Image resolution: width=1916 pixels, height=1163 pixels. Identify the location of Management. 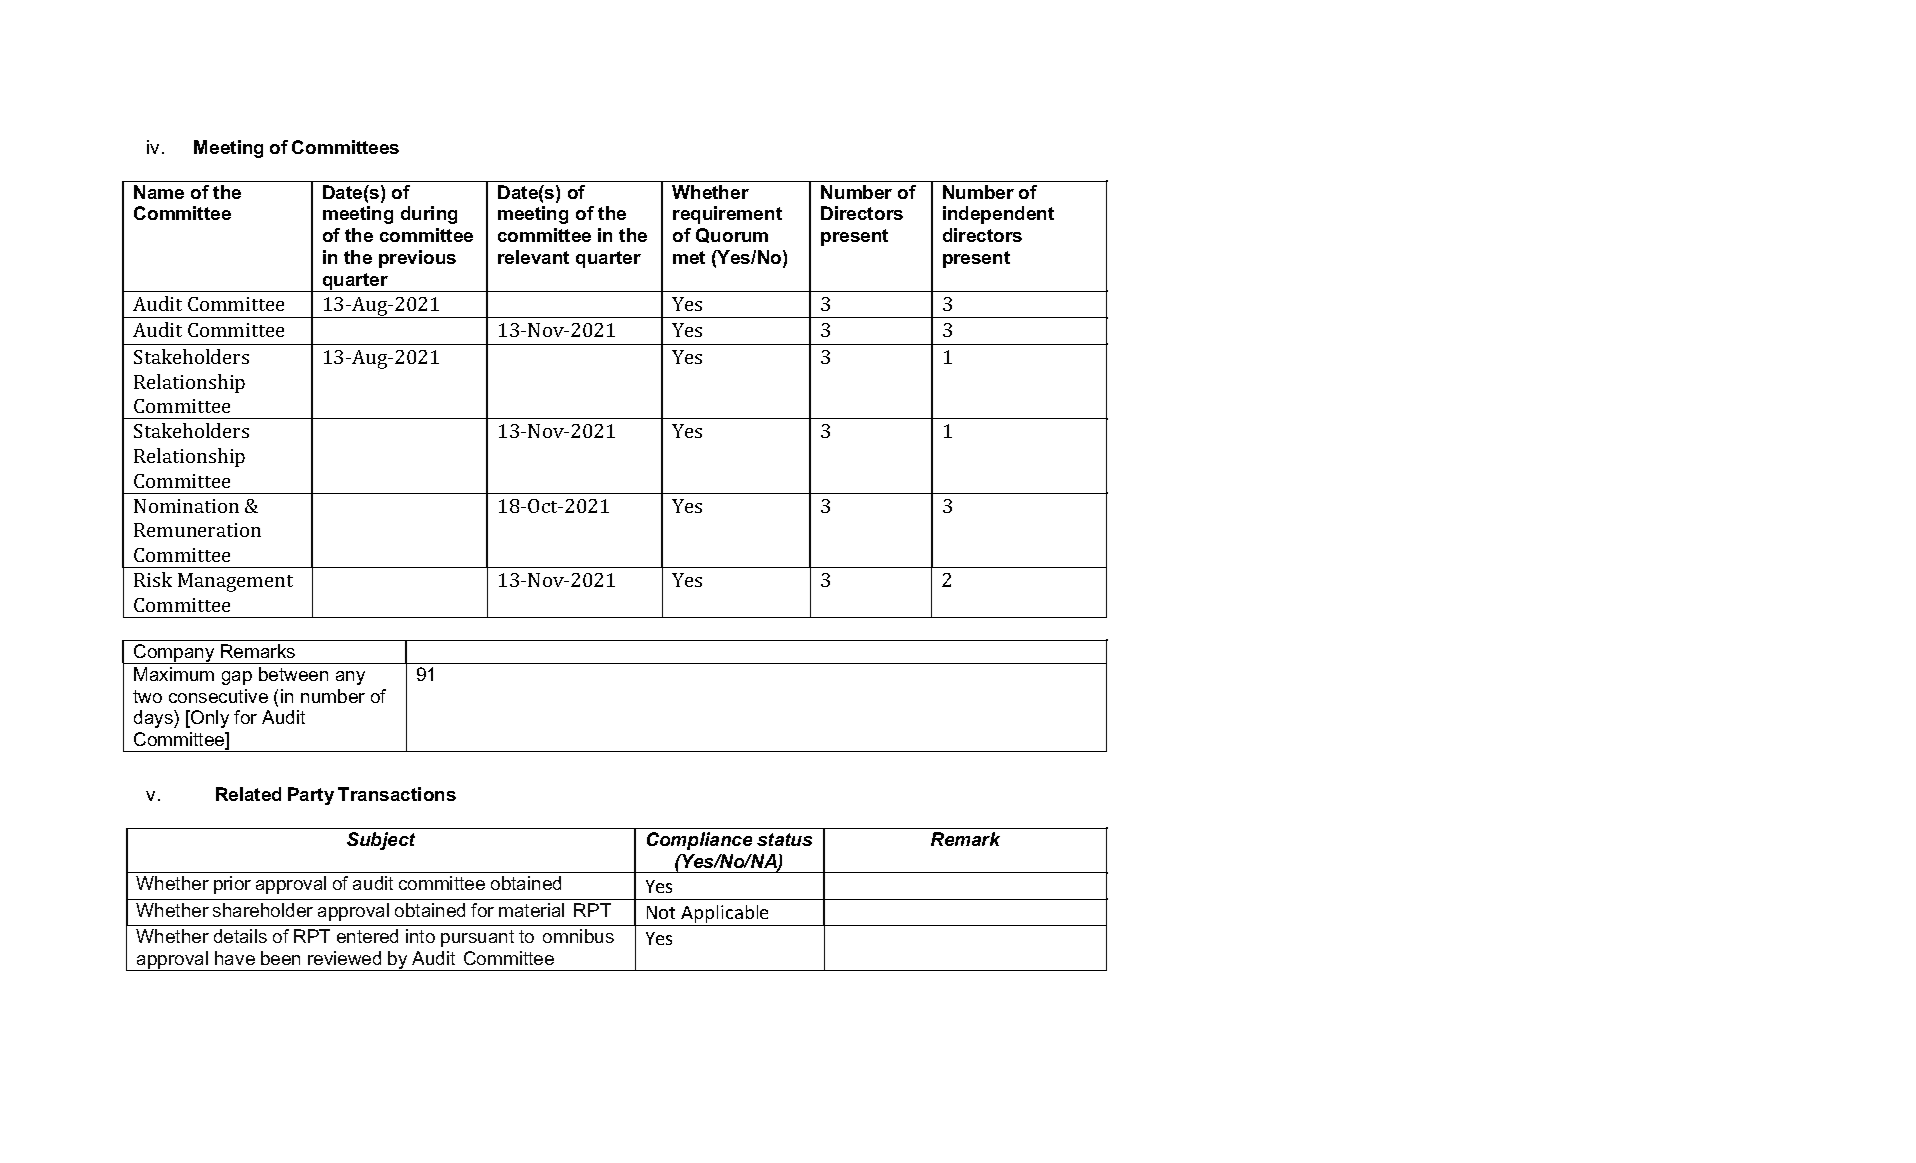
(235, 582).
